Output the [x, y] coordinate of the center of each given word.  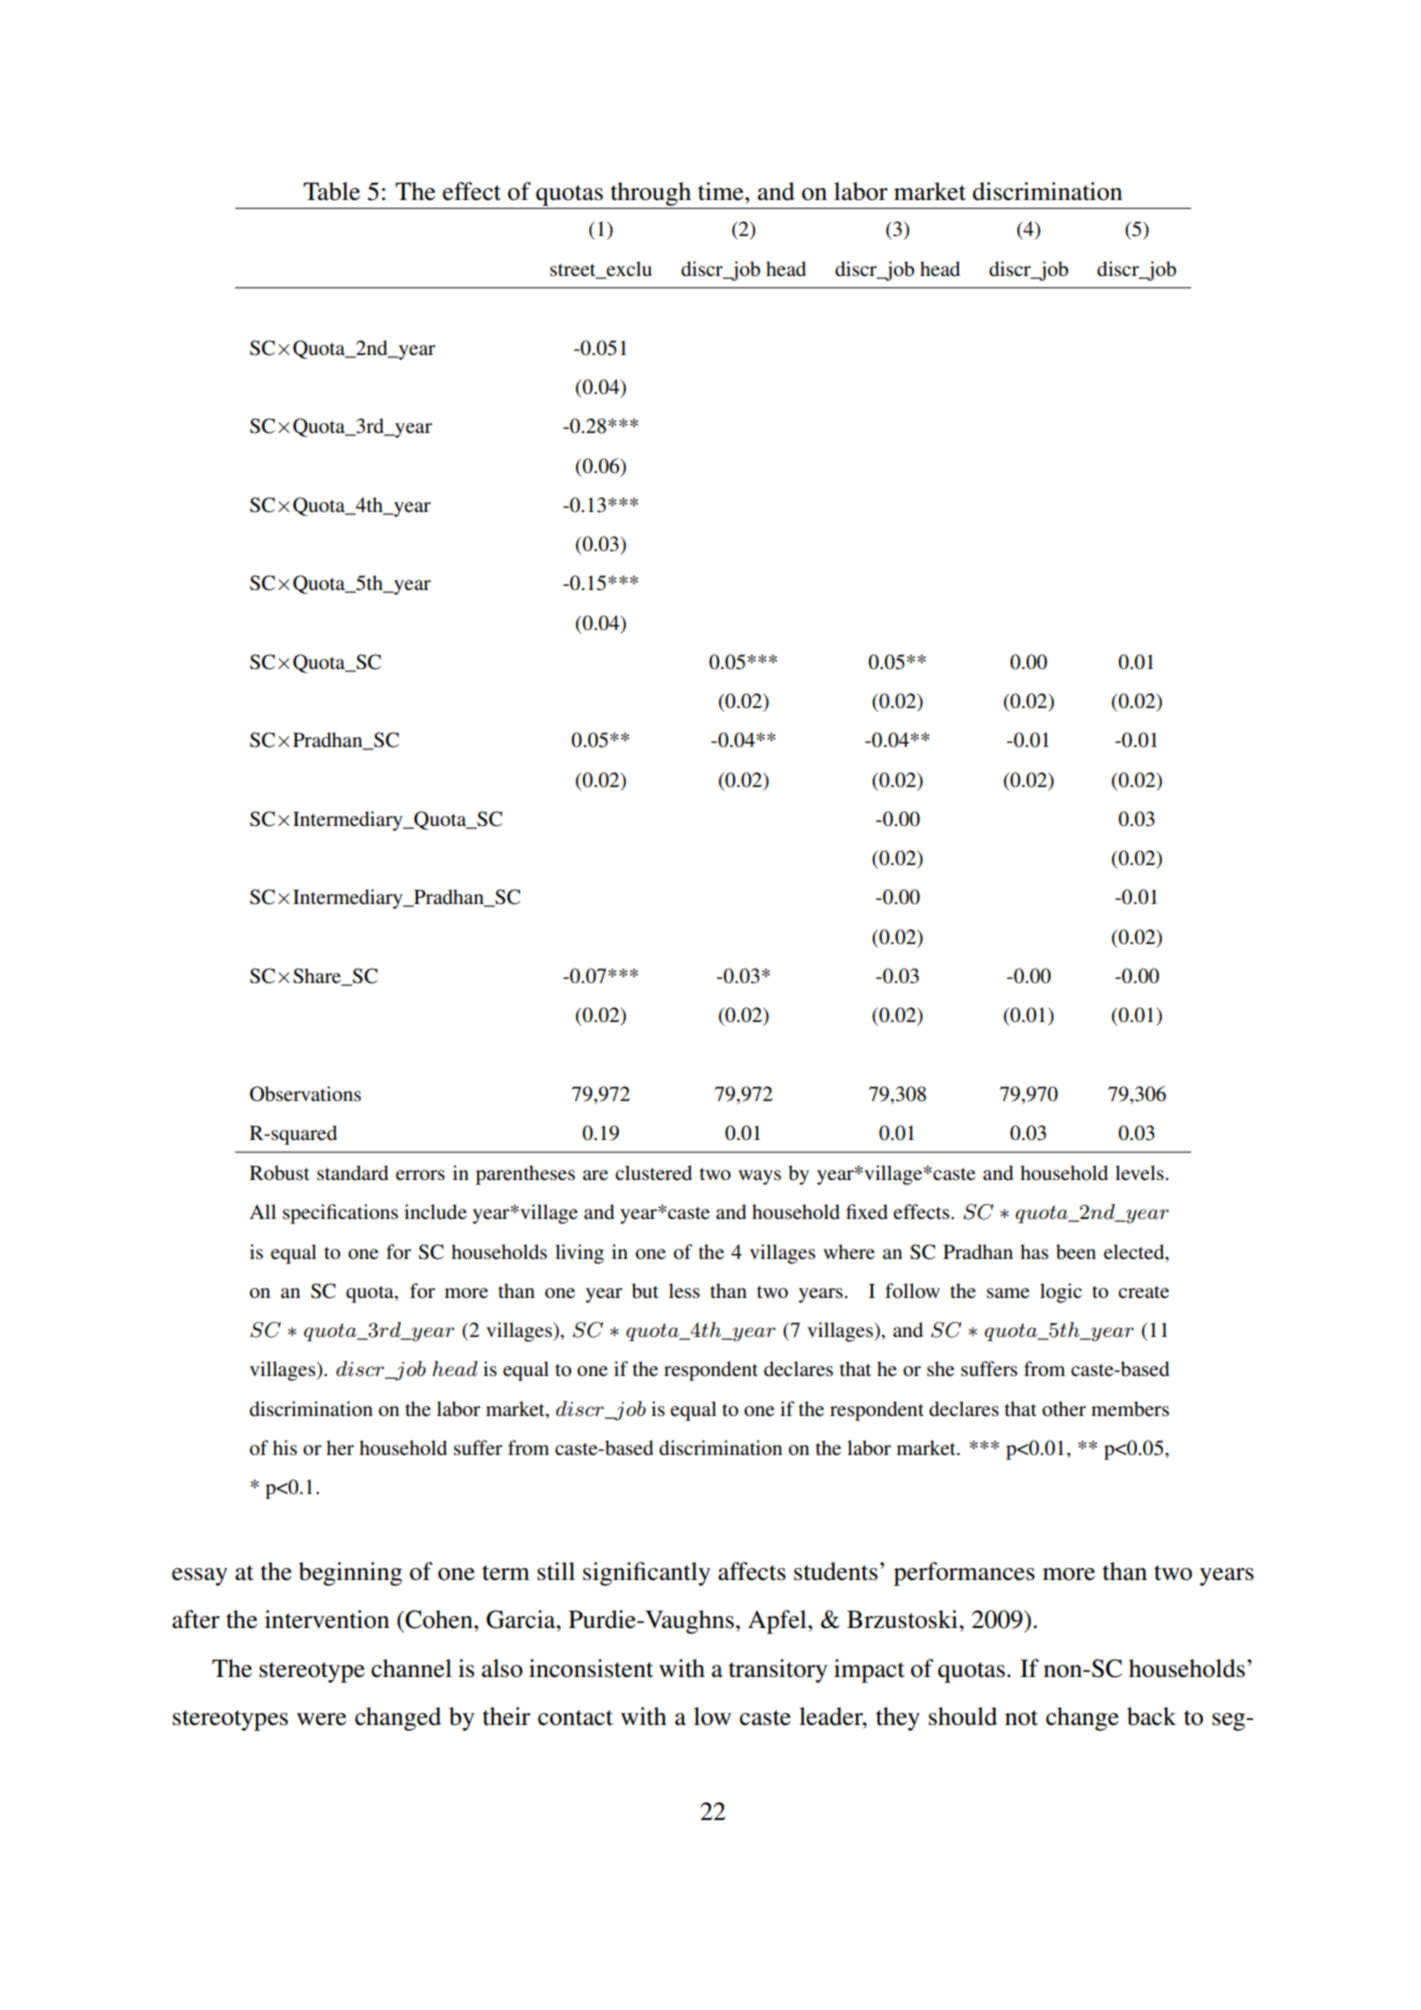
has [1034, 1251]
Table [331, 191]
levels [1139, 1173]
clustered [653, 1173]
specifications [340, 1214]
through [651, 194]
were [322, 1719]
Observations [305, 1094]
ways [759, 1177]
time [722, 191]
